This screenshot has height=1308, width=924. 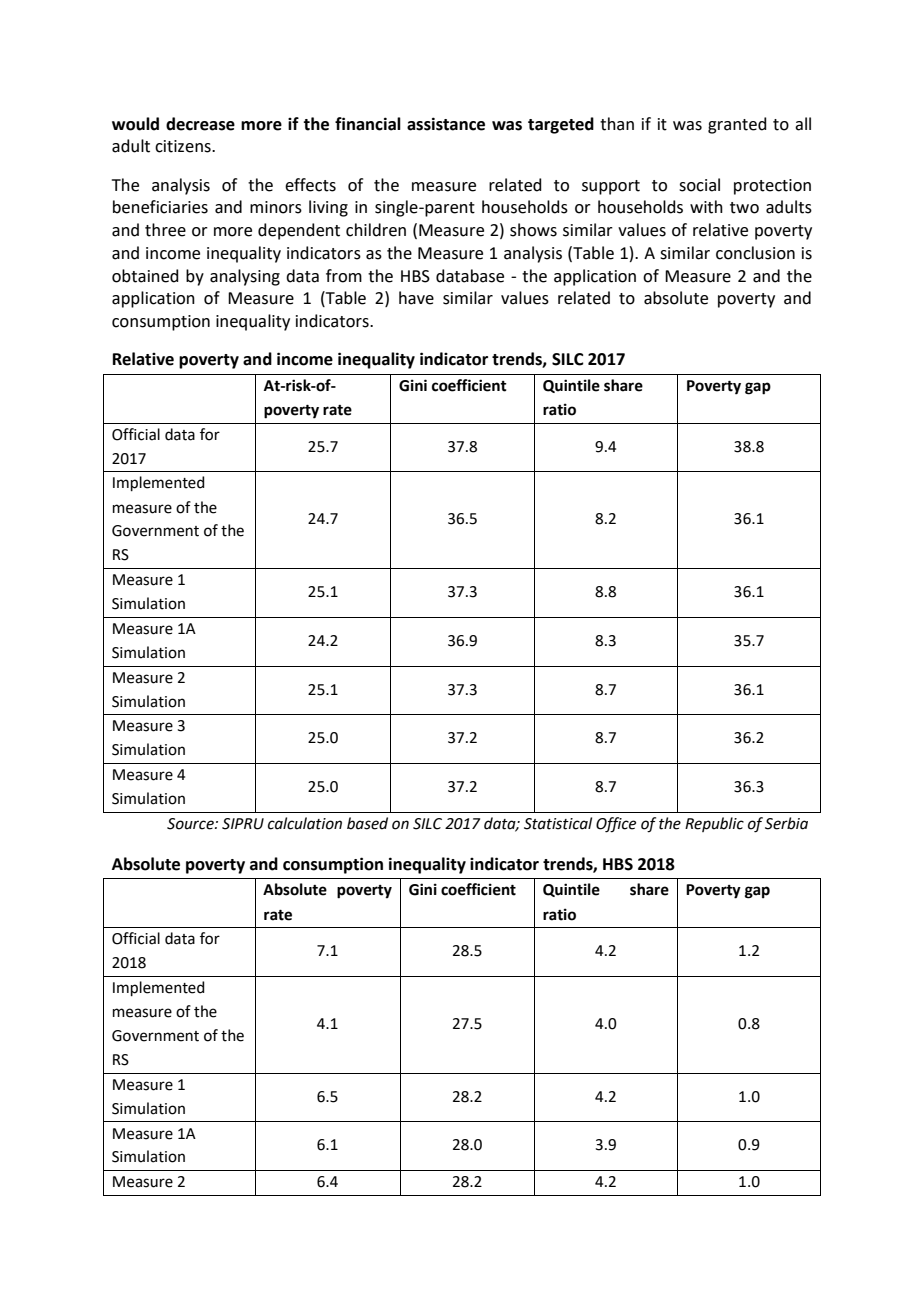 I want to click on conclusion, so click(x=755, y=253).
